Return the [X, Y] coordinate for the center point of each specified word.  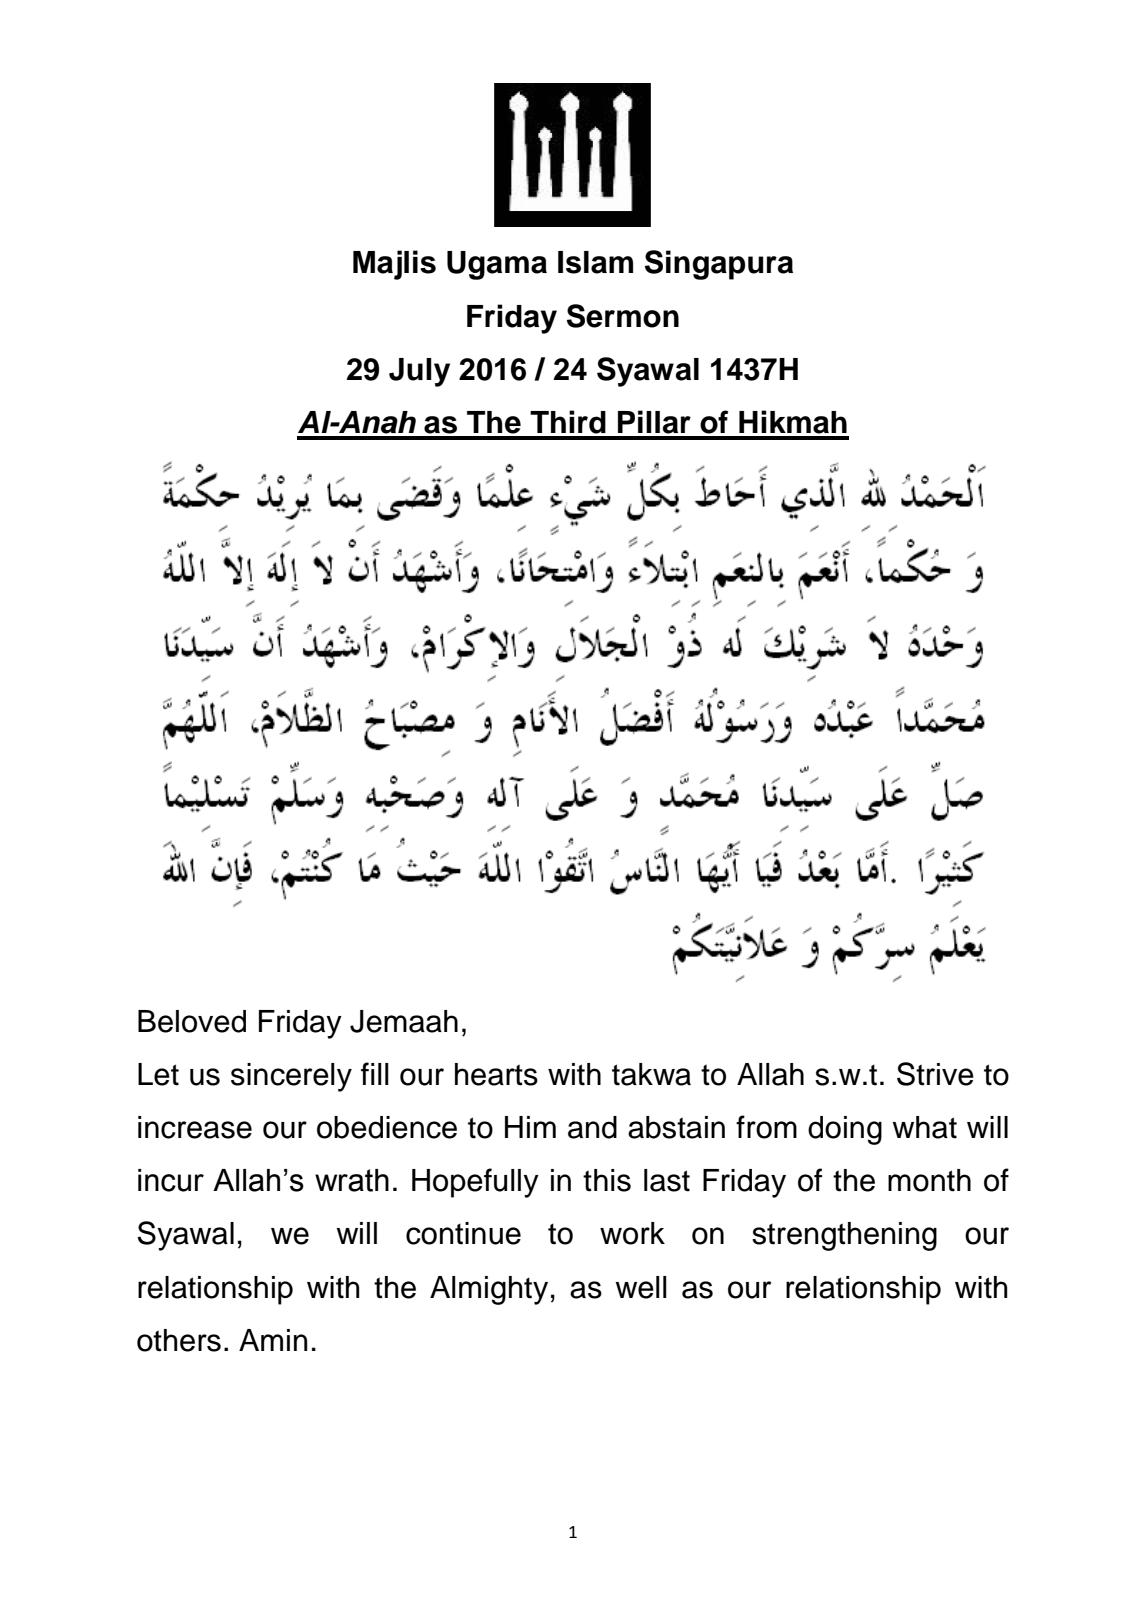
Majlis [394, 265]
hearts [496, 1074]
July [419, 372]
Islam [595, 262]
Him [530, 1127]
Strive [935, 1074]
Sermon [623, 316]
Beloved [192, 1021]
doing [845, 1130]
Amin [273, 1340]
